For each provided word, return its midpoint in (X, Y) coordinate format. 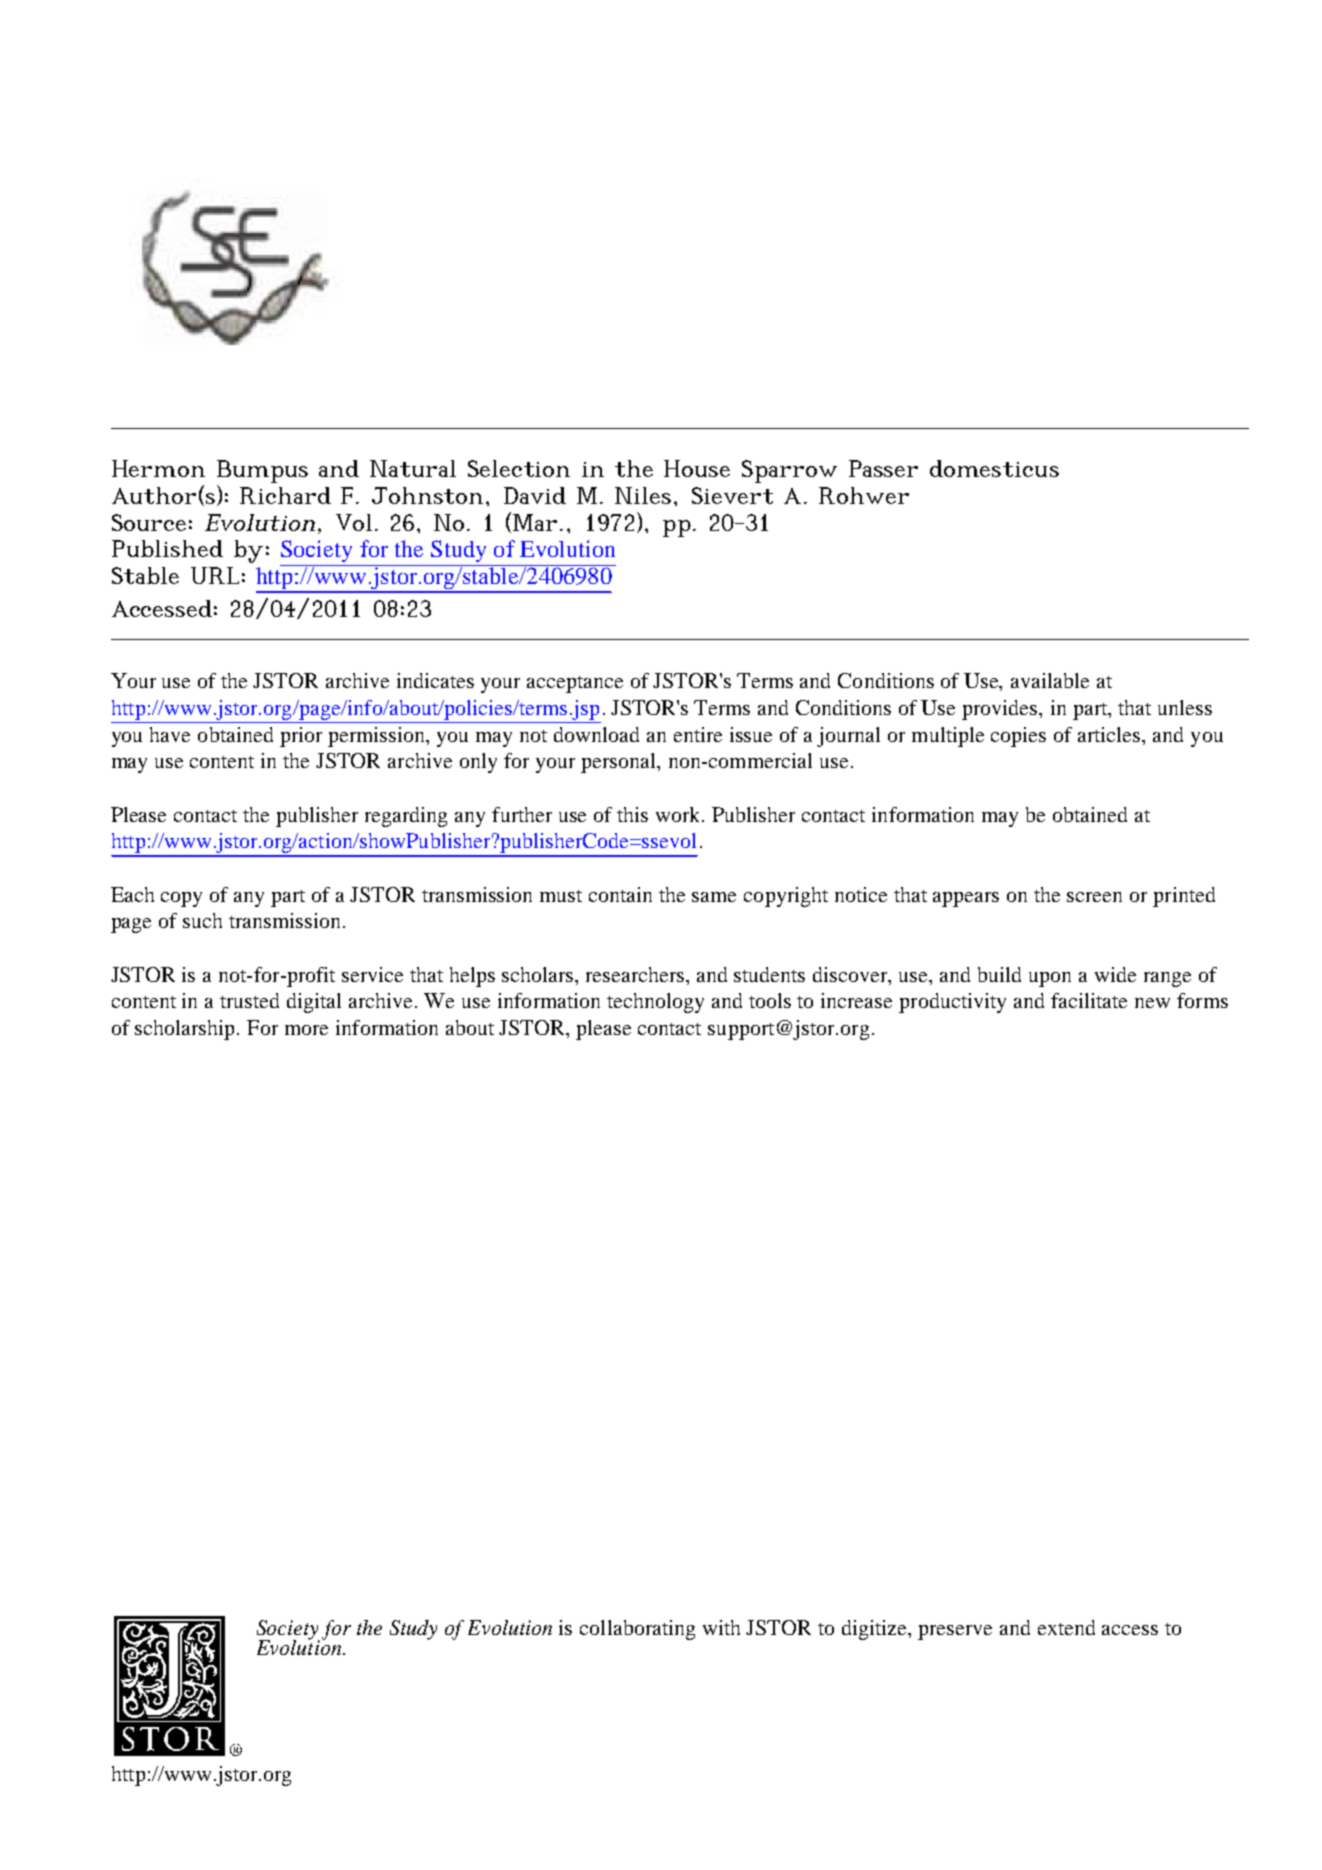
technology (655, 1003)
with (721, 1627)
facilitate (1089, 1000)
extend (1066, 1627)
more (306, 1030)
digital (314, 1003)
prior (301, 737)
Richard (285, 495)
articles (1110, 734)
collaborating (637, 1630)
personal (620, 763)
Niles (643, 495)
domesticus (994, 468)
